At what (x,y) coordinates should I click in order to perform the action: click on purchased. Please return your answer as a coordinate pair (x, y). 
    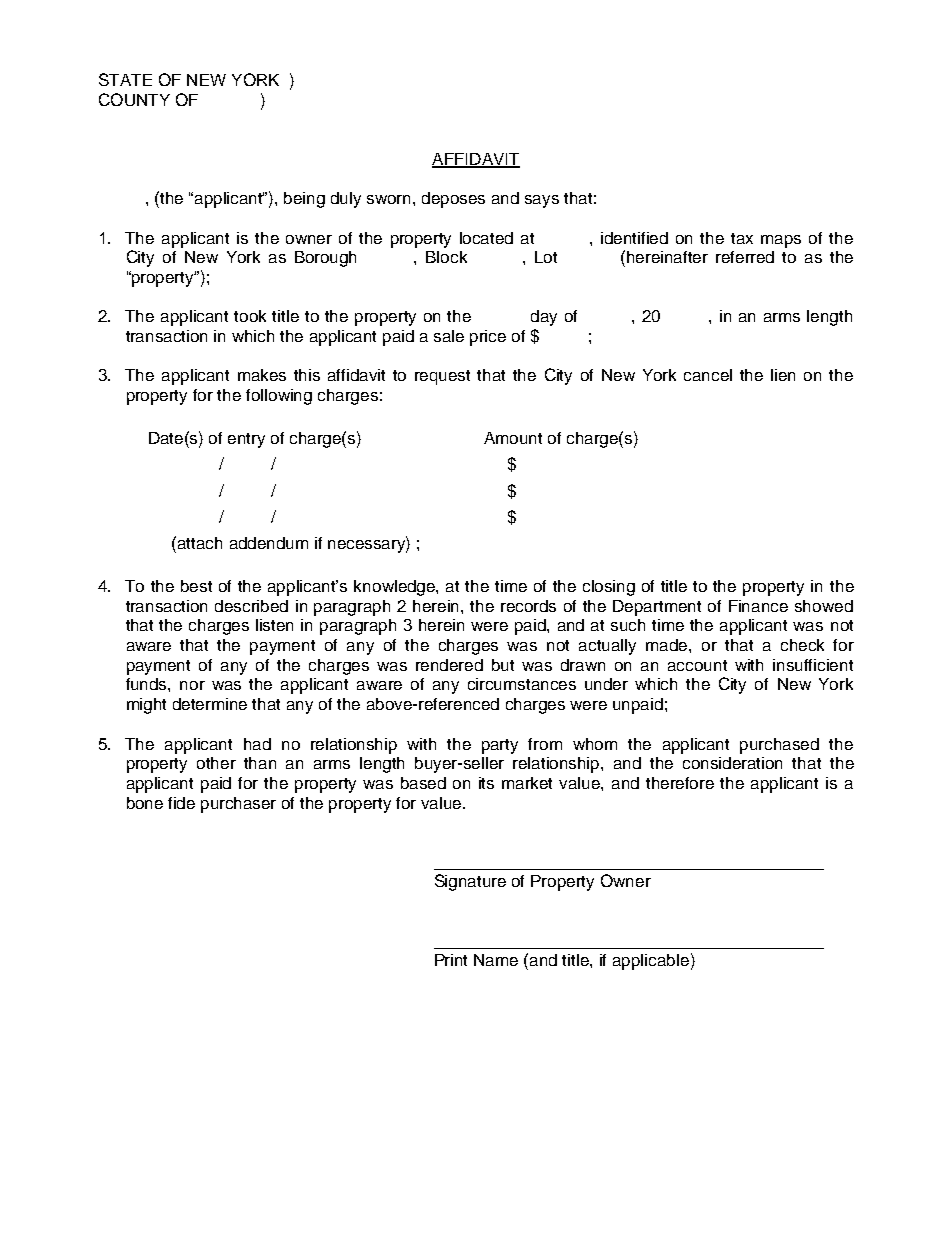
    Looking at the image, I should click on (779, 746).
